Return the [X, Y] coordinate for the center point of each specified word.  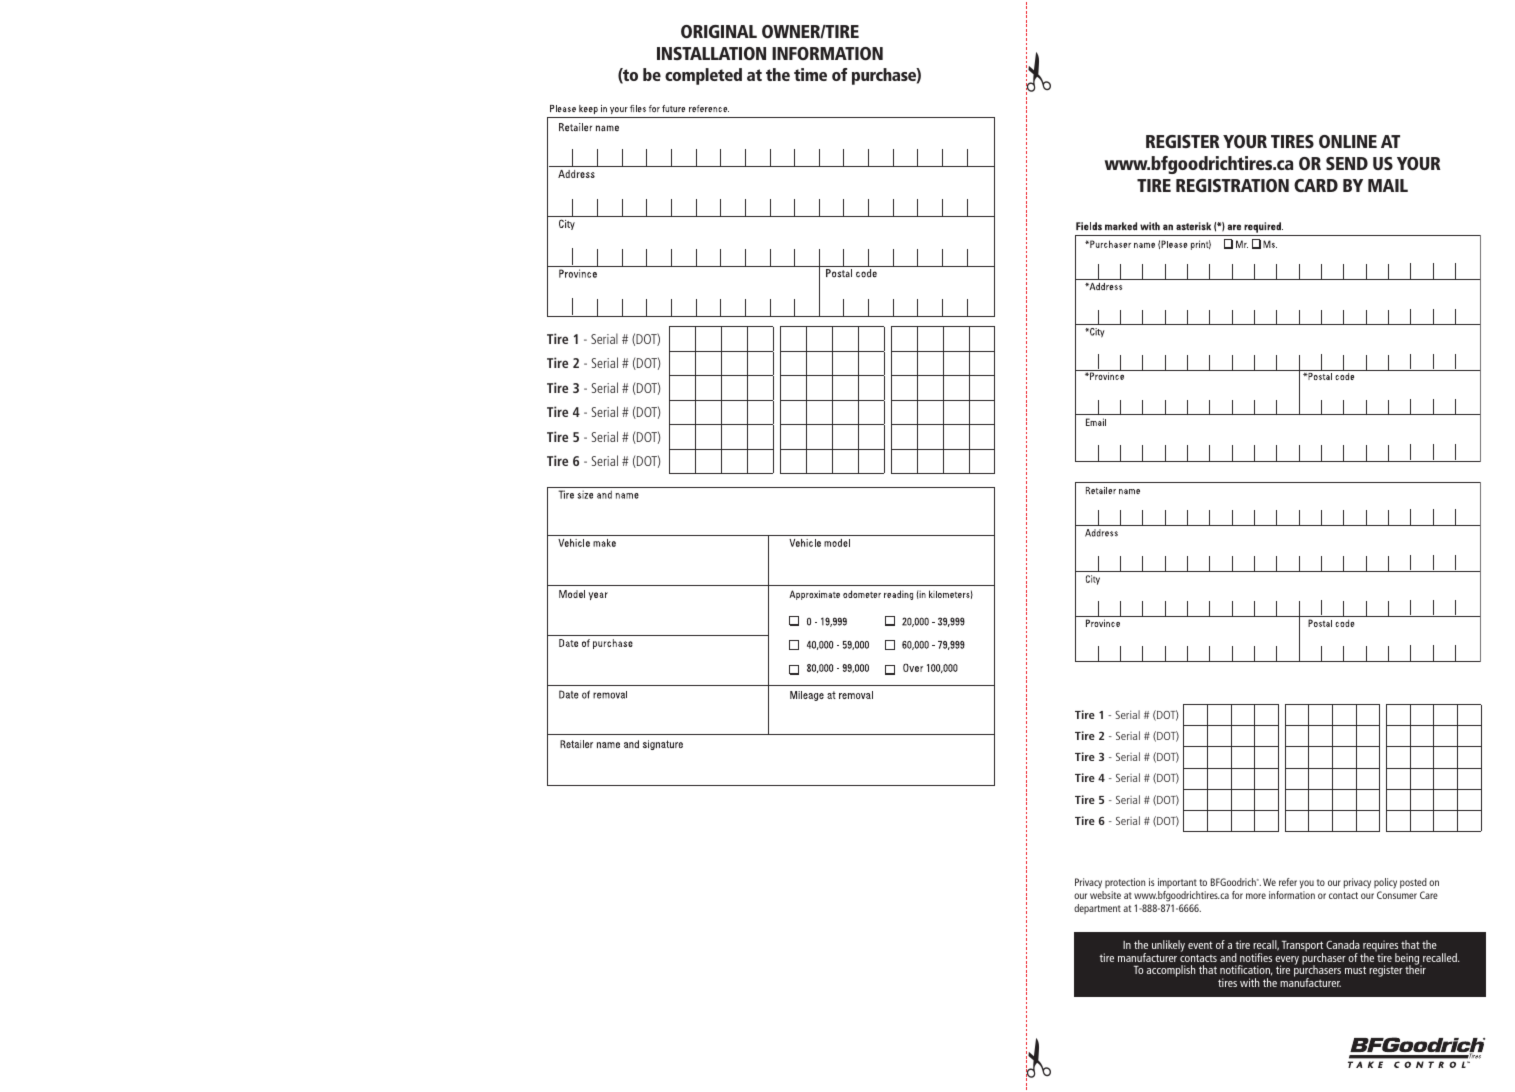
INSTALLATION [711, 53]
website [1105, 895]
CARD [1316, 185]
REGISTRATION [1232, 185]
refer [1288, 882]
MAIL [1388, 185]
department [1097, 909]
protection [1124, 885]
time [810, 74]
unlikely [1168, 947]
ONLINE [1348, 141]
